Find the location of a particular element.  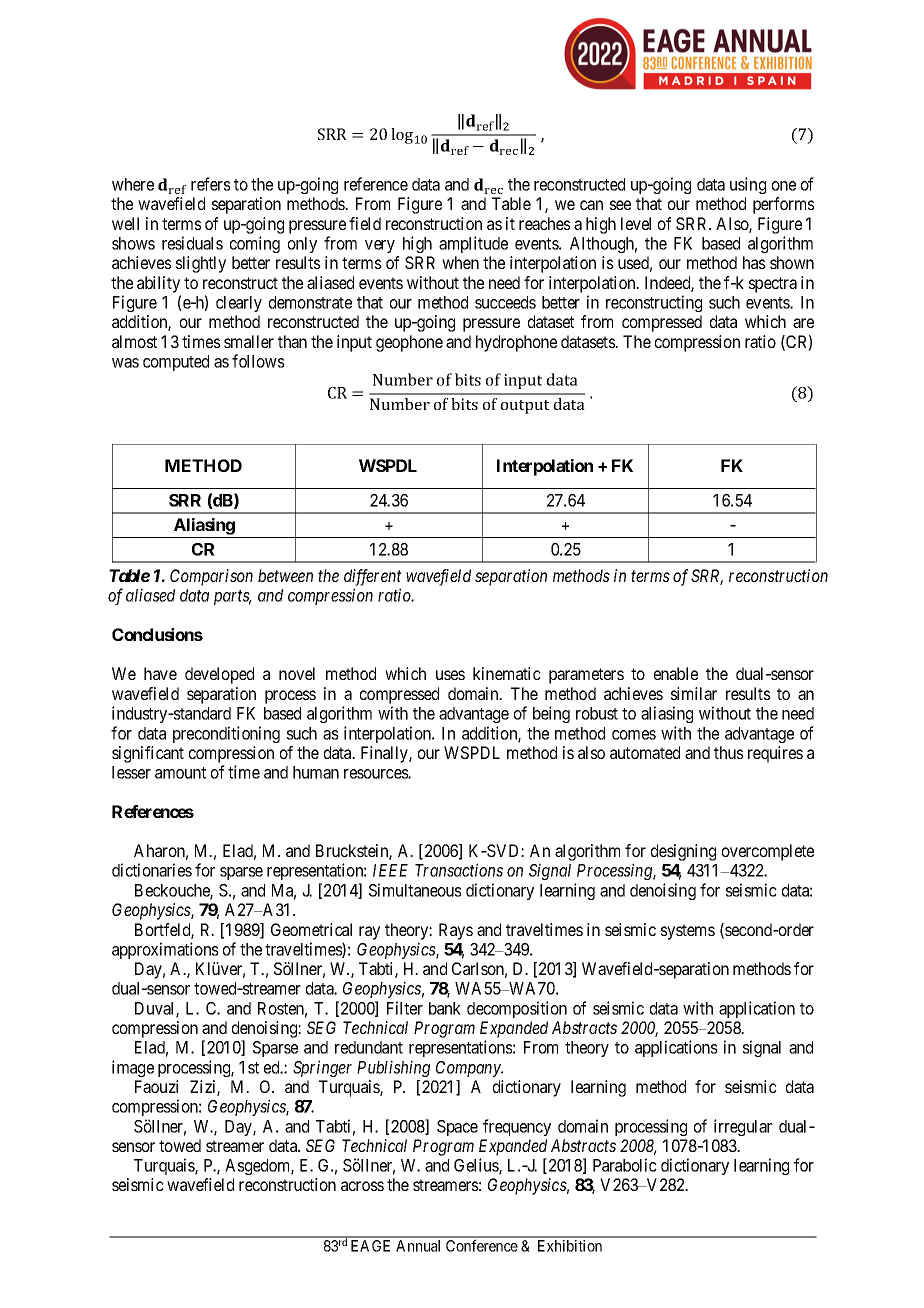

refers is located at coordinates (211, 184).
